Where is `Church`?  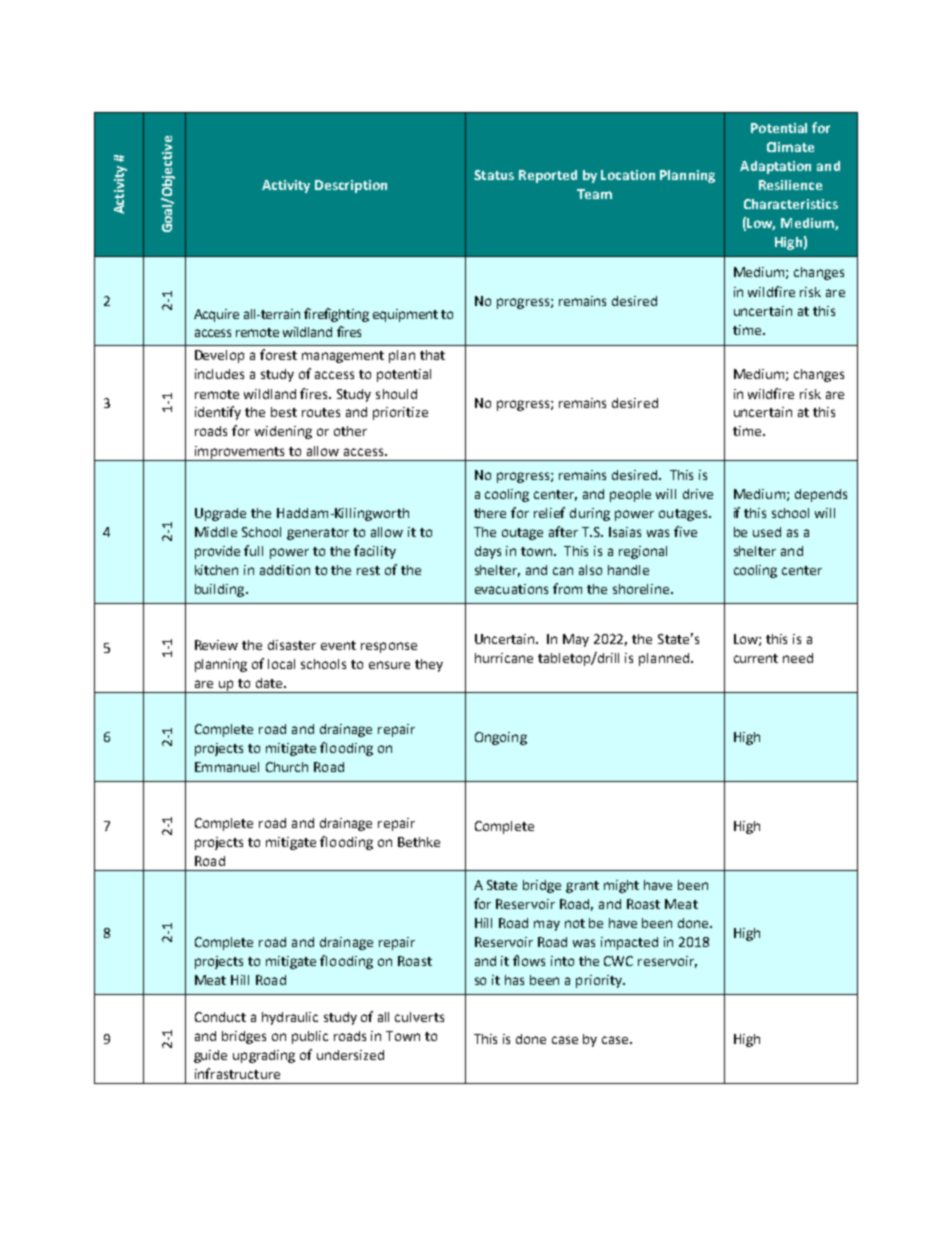
Church is located at coordinates (287, 767).
